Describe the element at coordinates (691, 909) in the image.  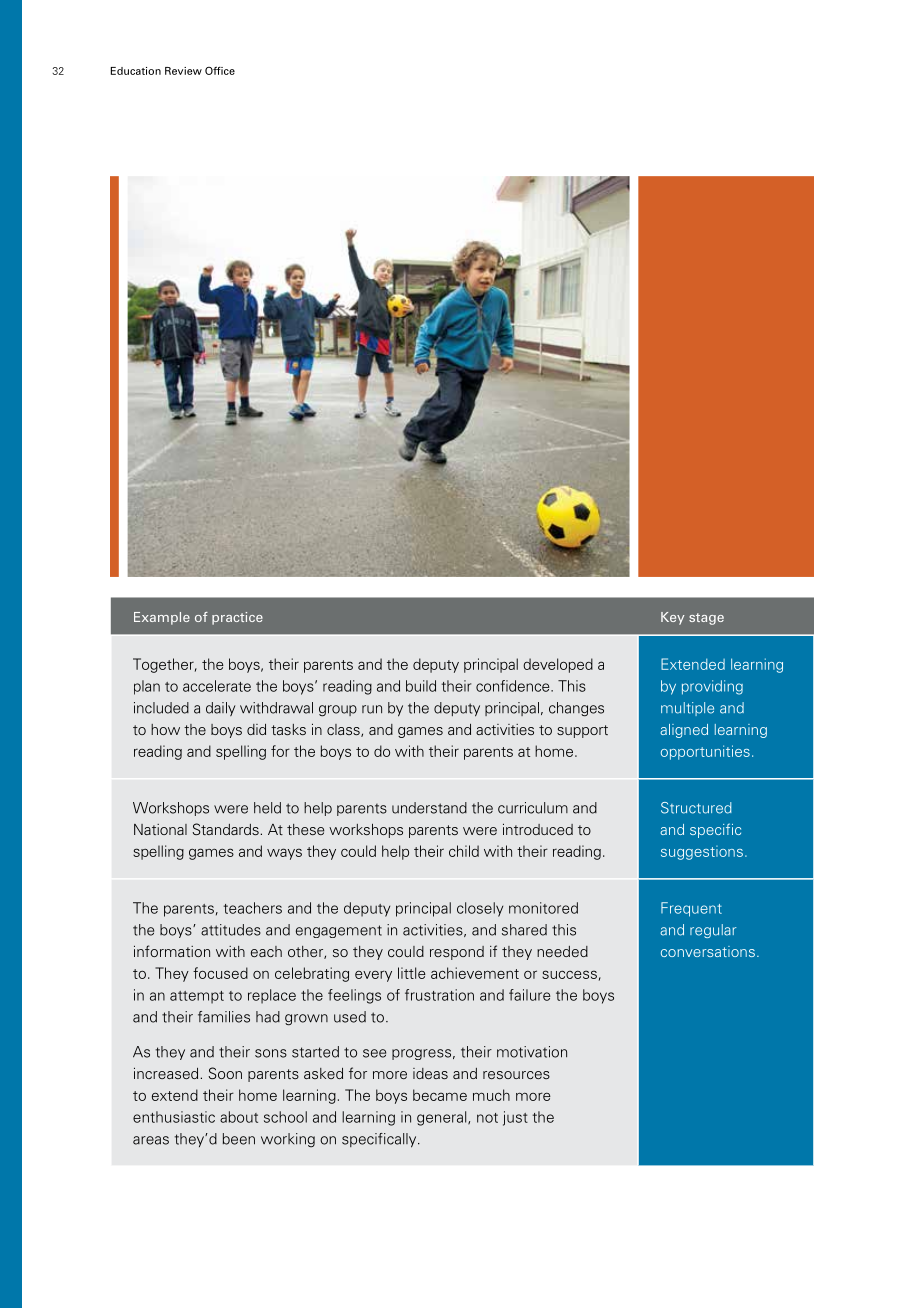
I see `Frequent` at that location.
